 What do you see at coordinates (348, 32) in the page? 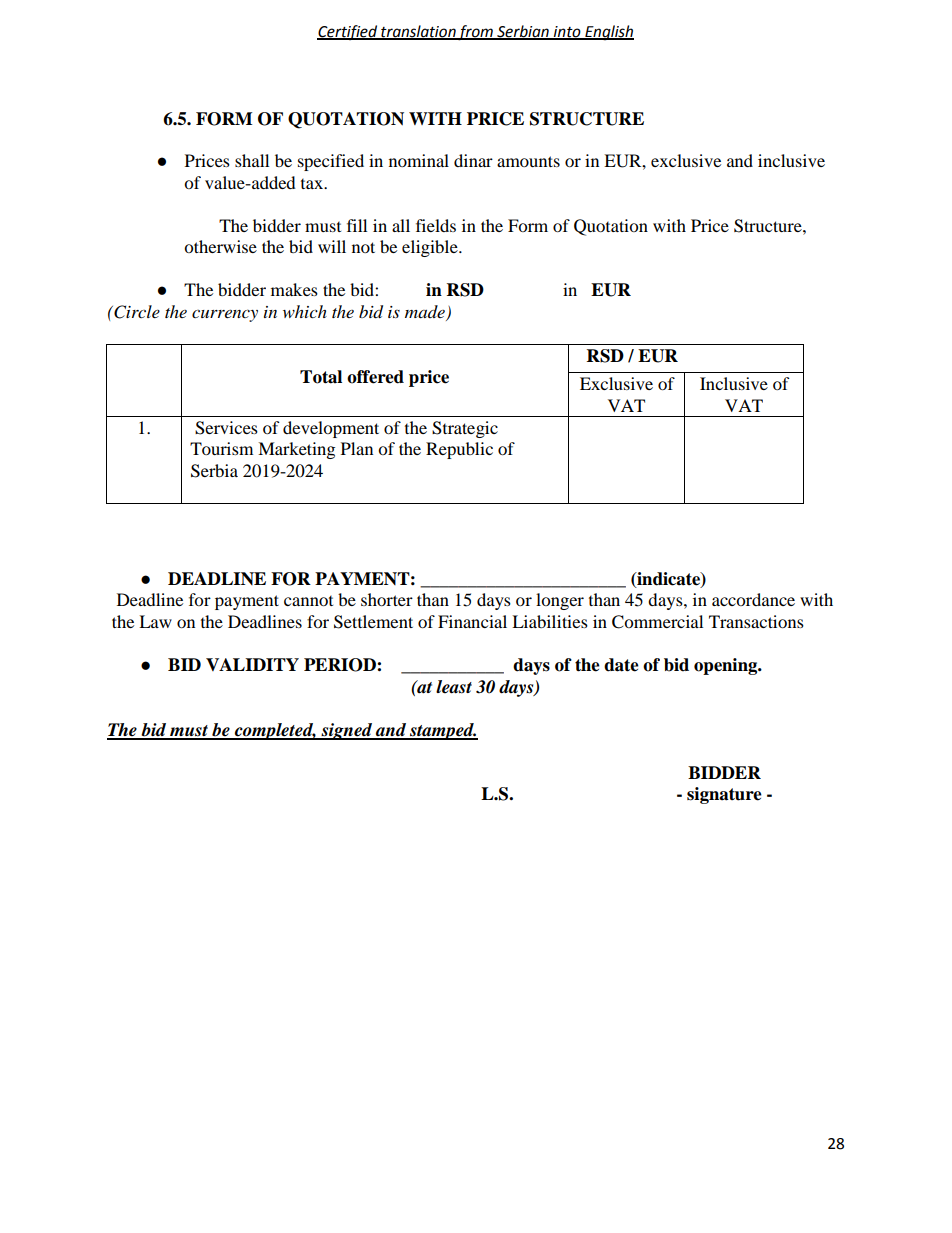
I see `Certified` at bounding box center [348, 32].
